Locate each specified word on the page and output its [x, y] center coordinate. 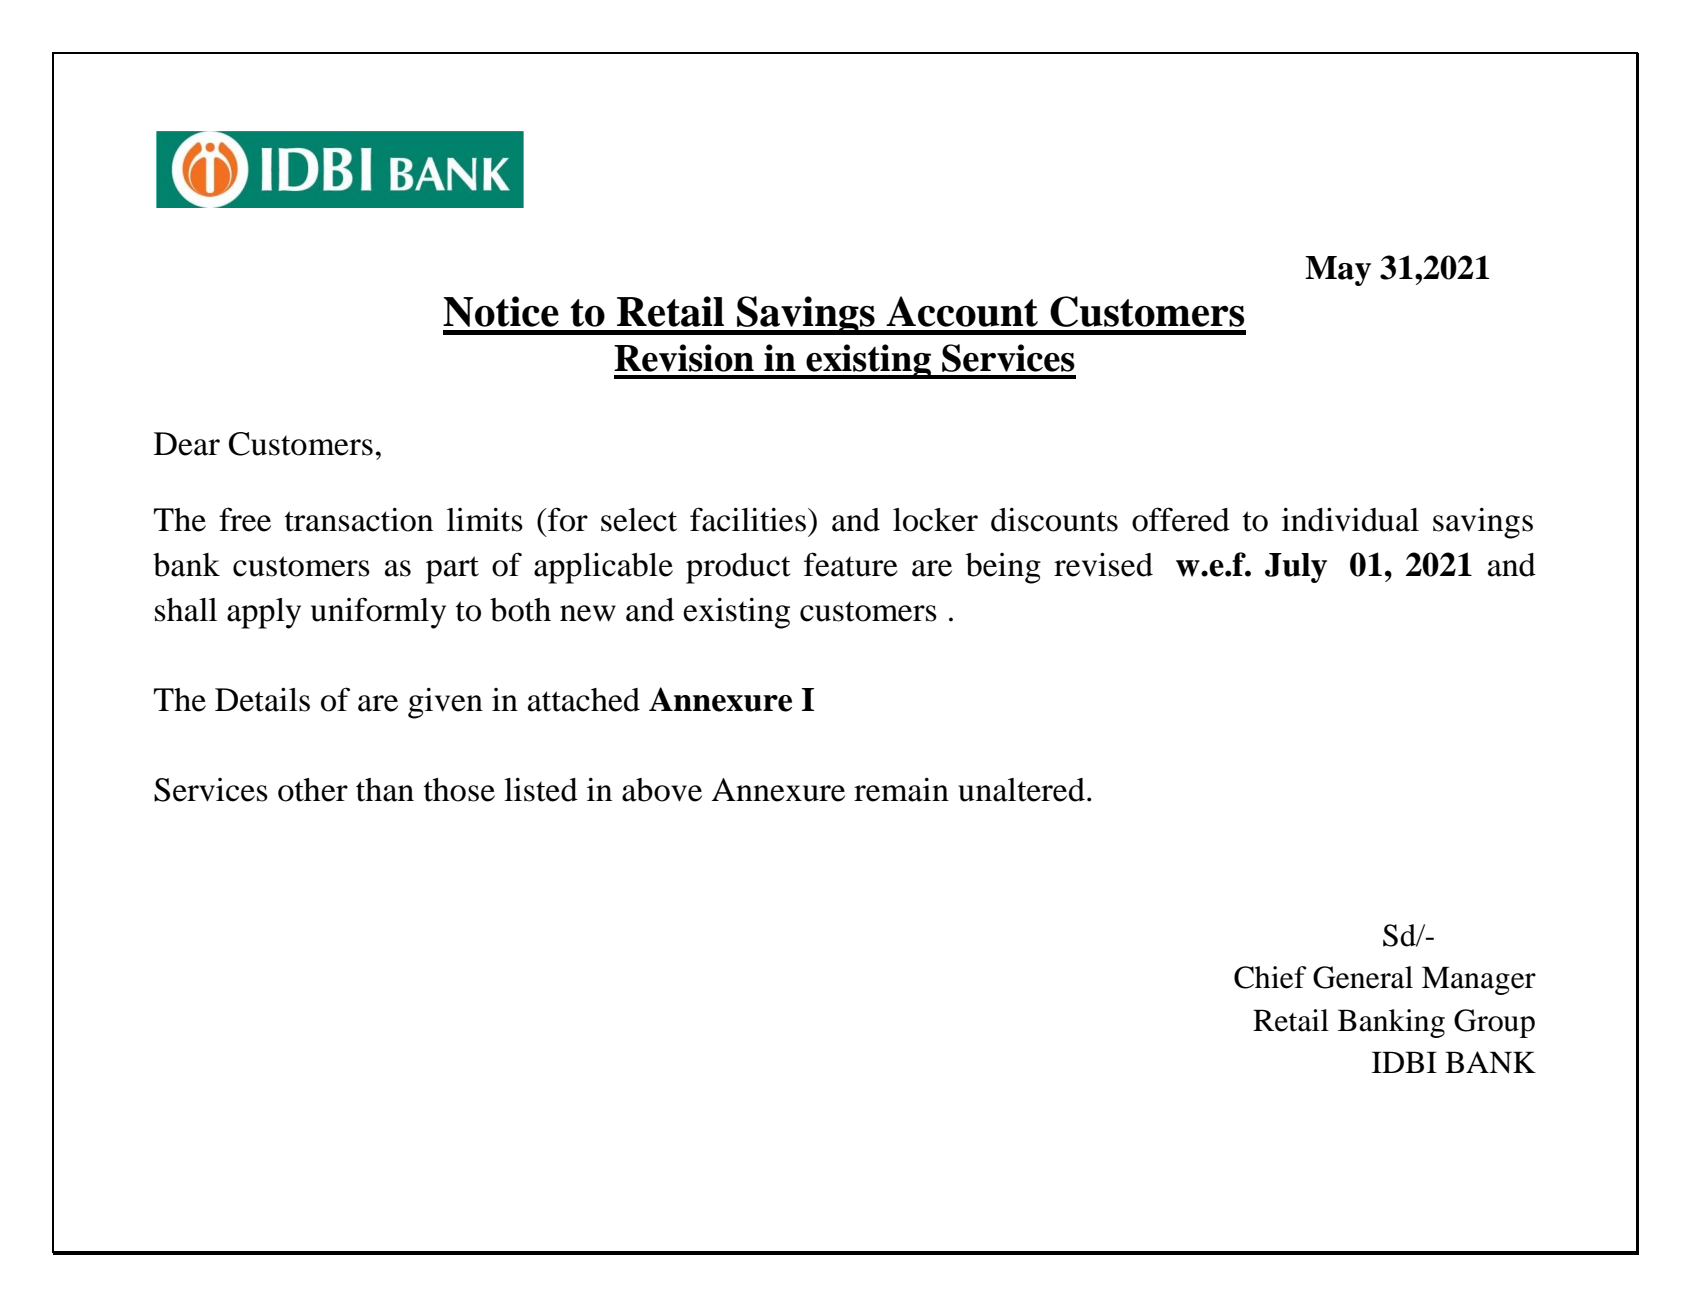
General [1363, 977]
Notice [501, 311]
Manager [1479, 980]
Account [962, 311]
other [313, 790]
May [1338, 271]
